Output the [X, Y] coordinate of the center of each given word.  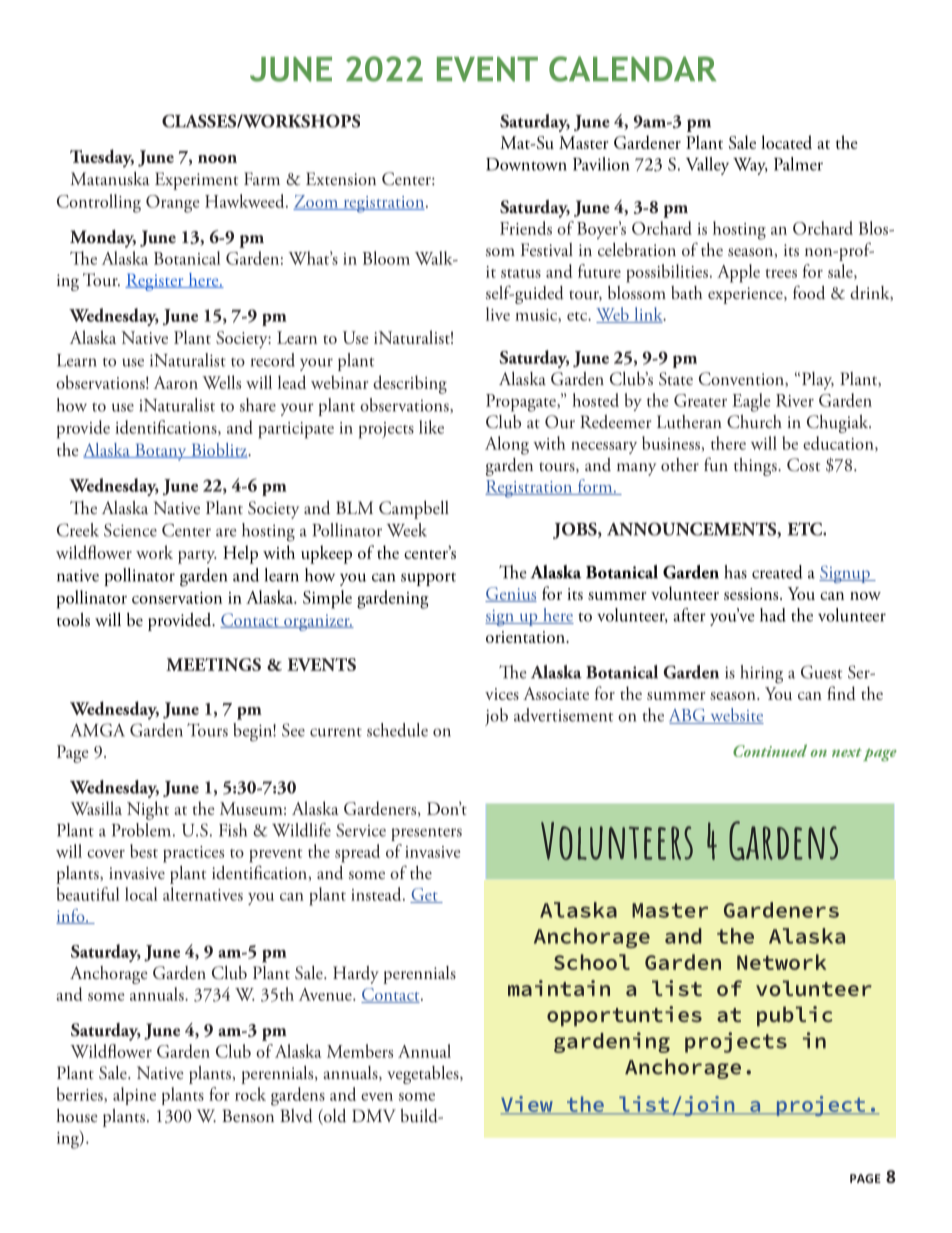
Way [750, 166]
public [795, 1016]
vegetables [424, 1075]
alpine [134, 1096]
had [773, 615]
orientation [526, 637]
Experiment [196, 181]
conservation [177, 598]
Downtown [526, 164]
